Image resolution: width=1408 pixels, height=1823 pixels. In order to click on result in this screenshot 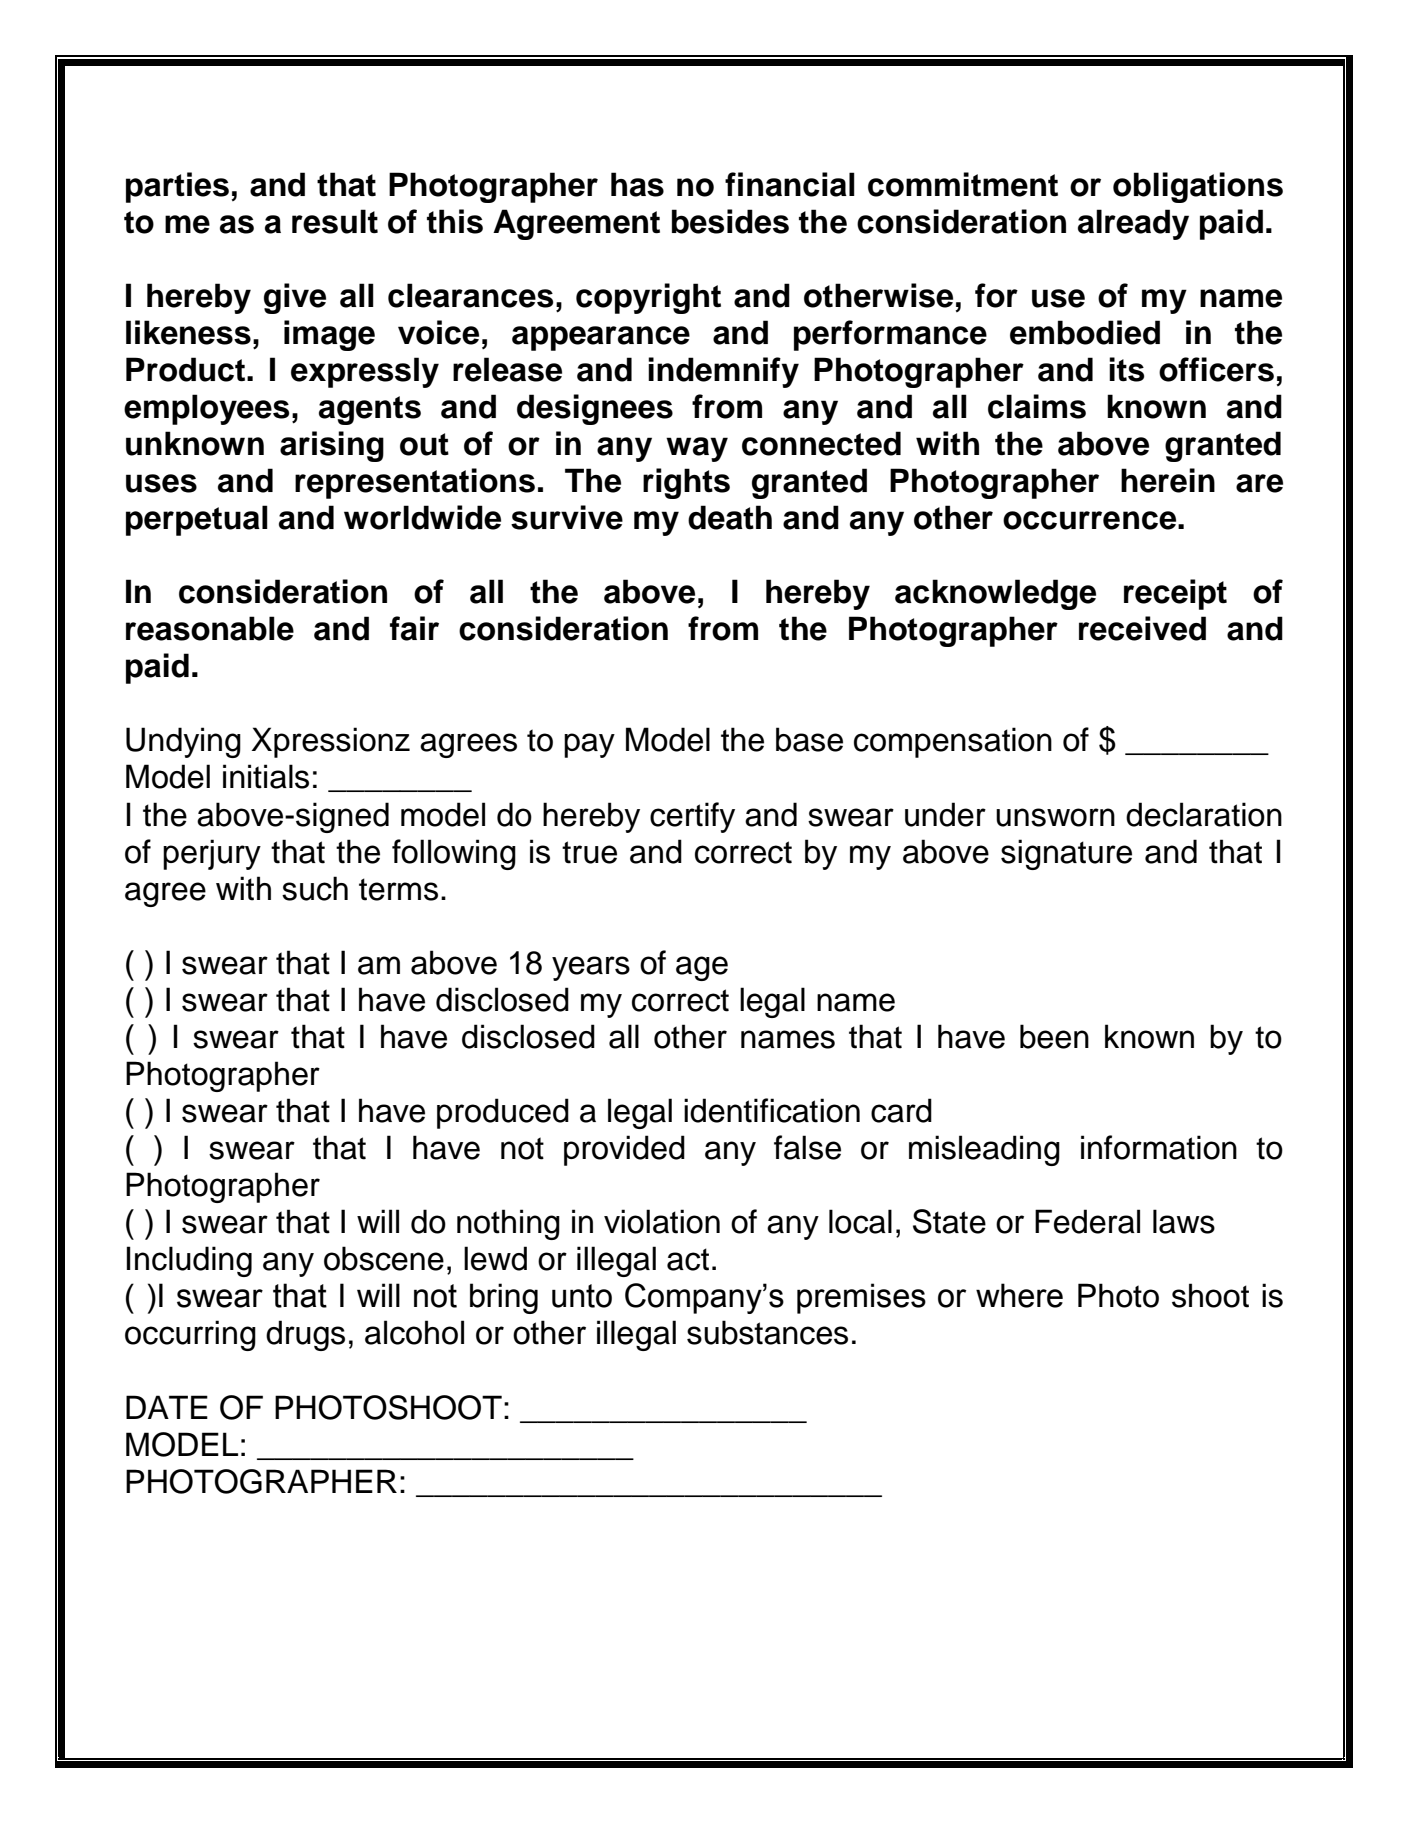, I will do `click(335, 221)`.
